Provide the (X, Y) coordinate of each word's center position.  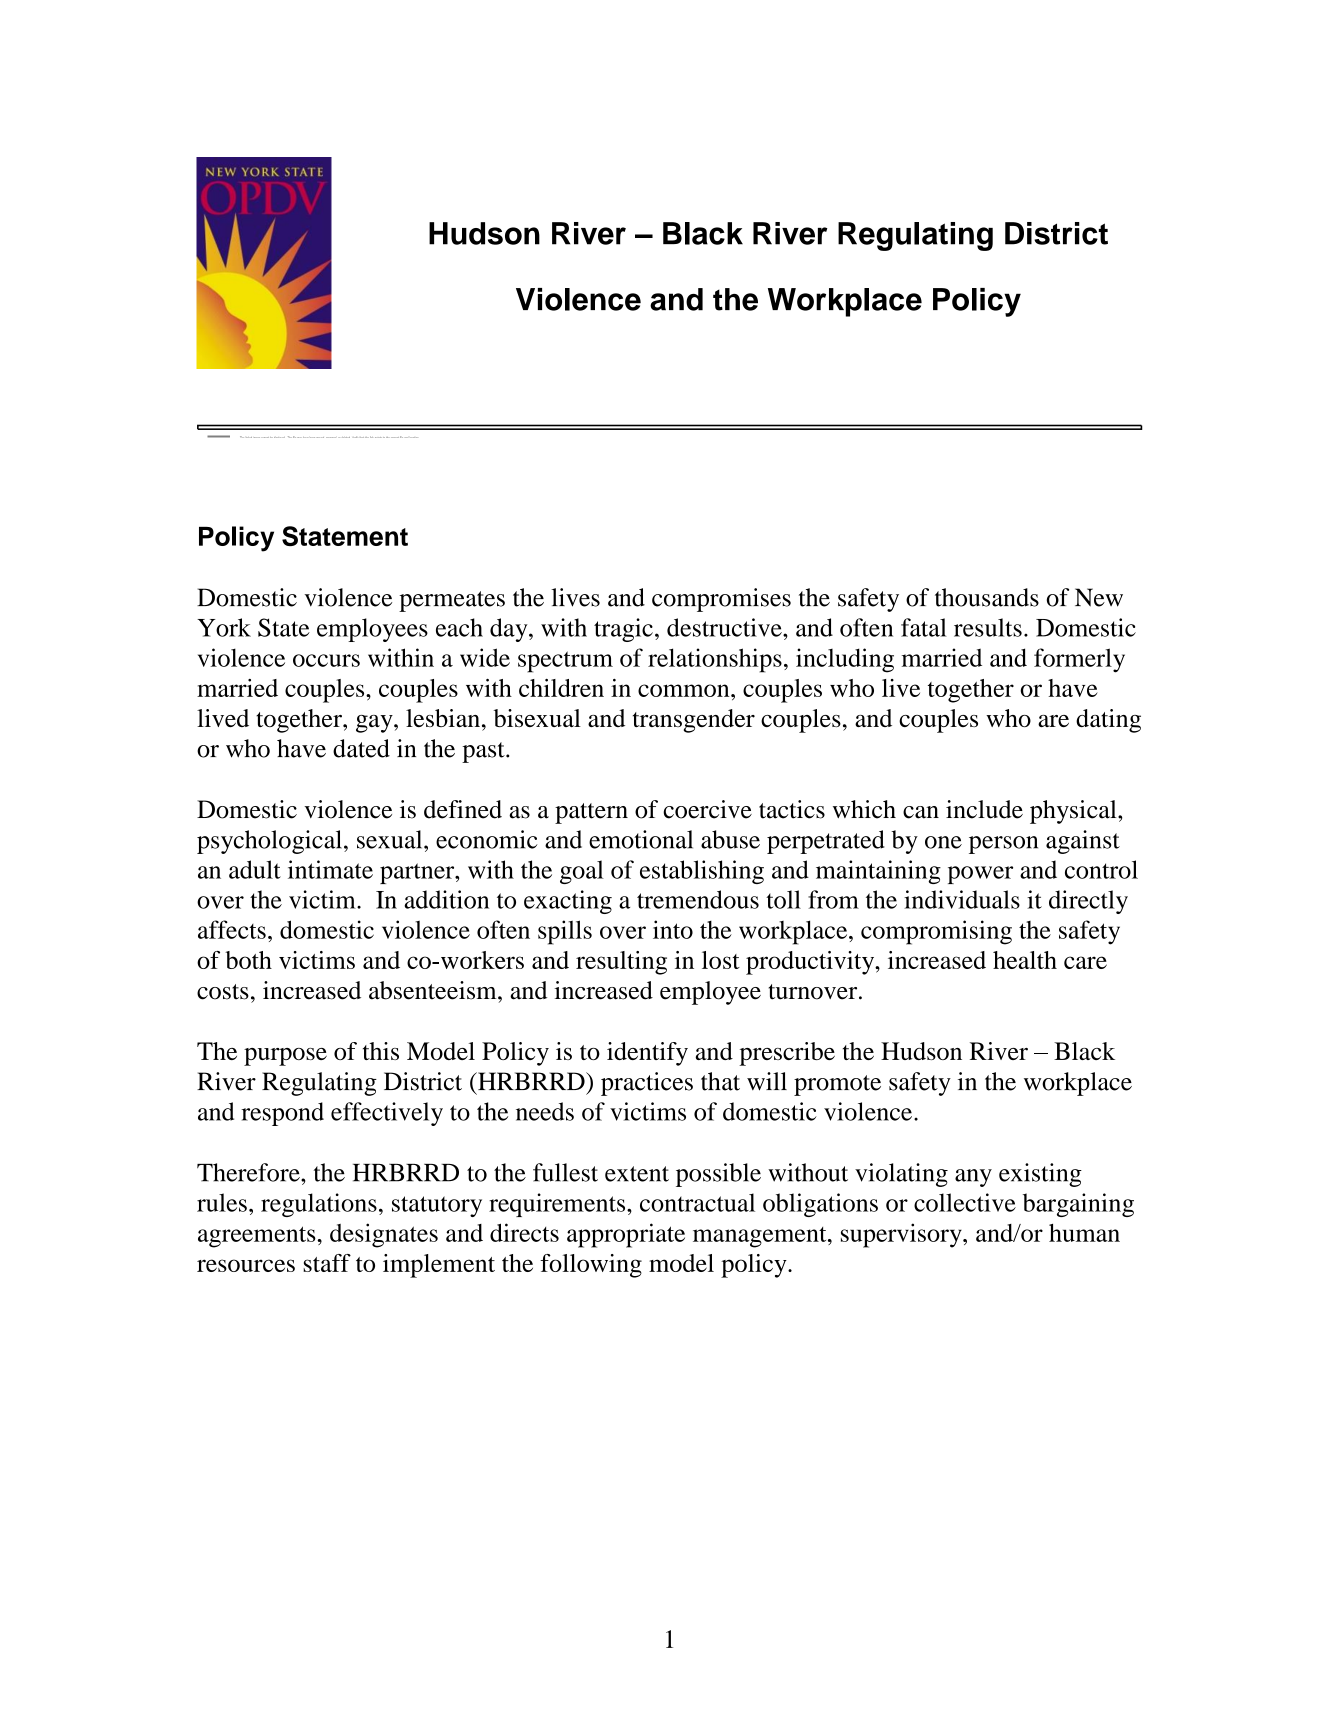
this (381, 1051)
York (224, 627)
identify (647, 1054)
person (1003, 845)
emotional (641, 839)
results (988, 627)
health (1025, 960)
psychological (269, 842)
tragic (623, 630)
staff (327, 1263)
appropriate (626, 1235)
